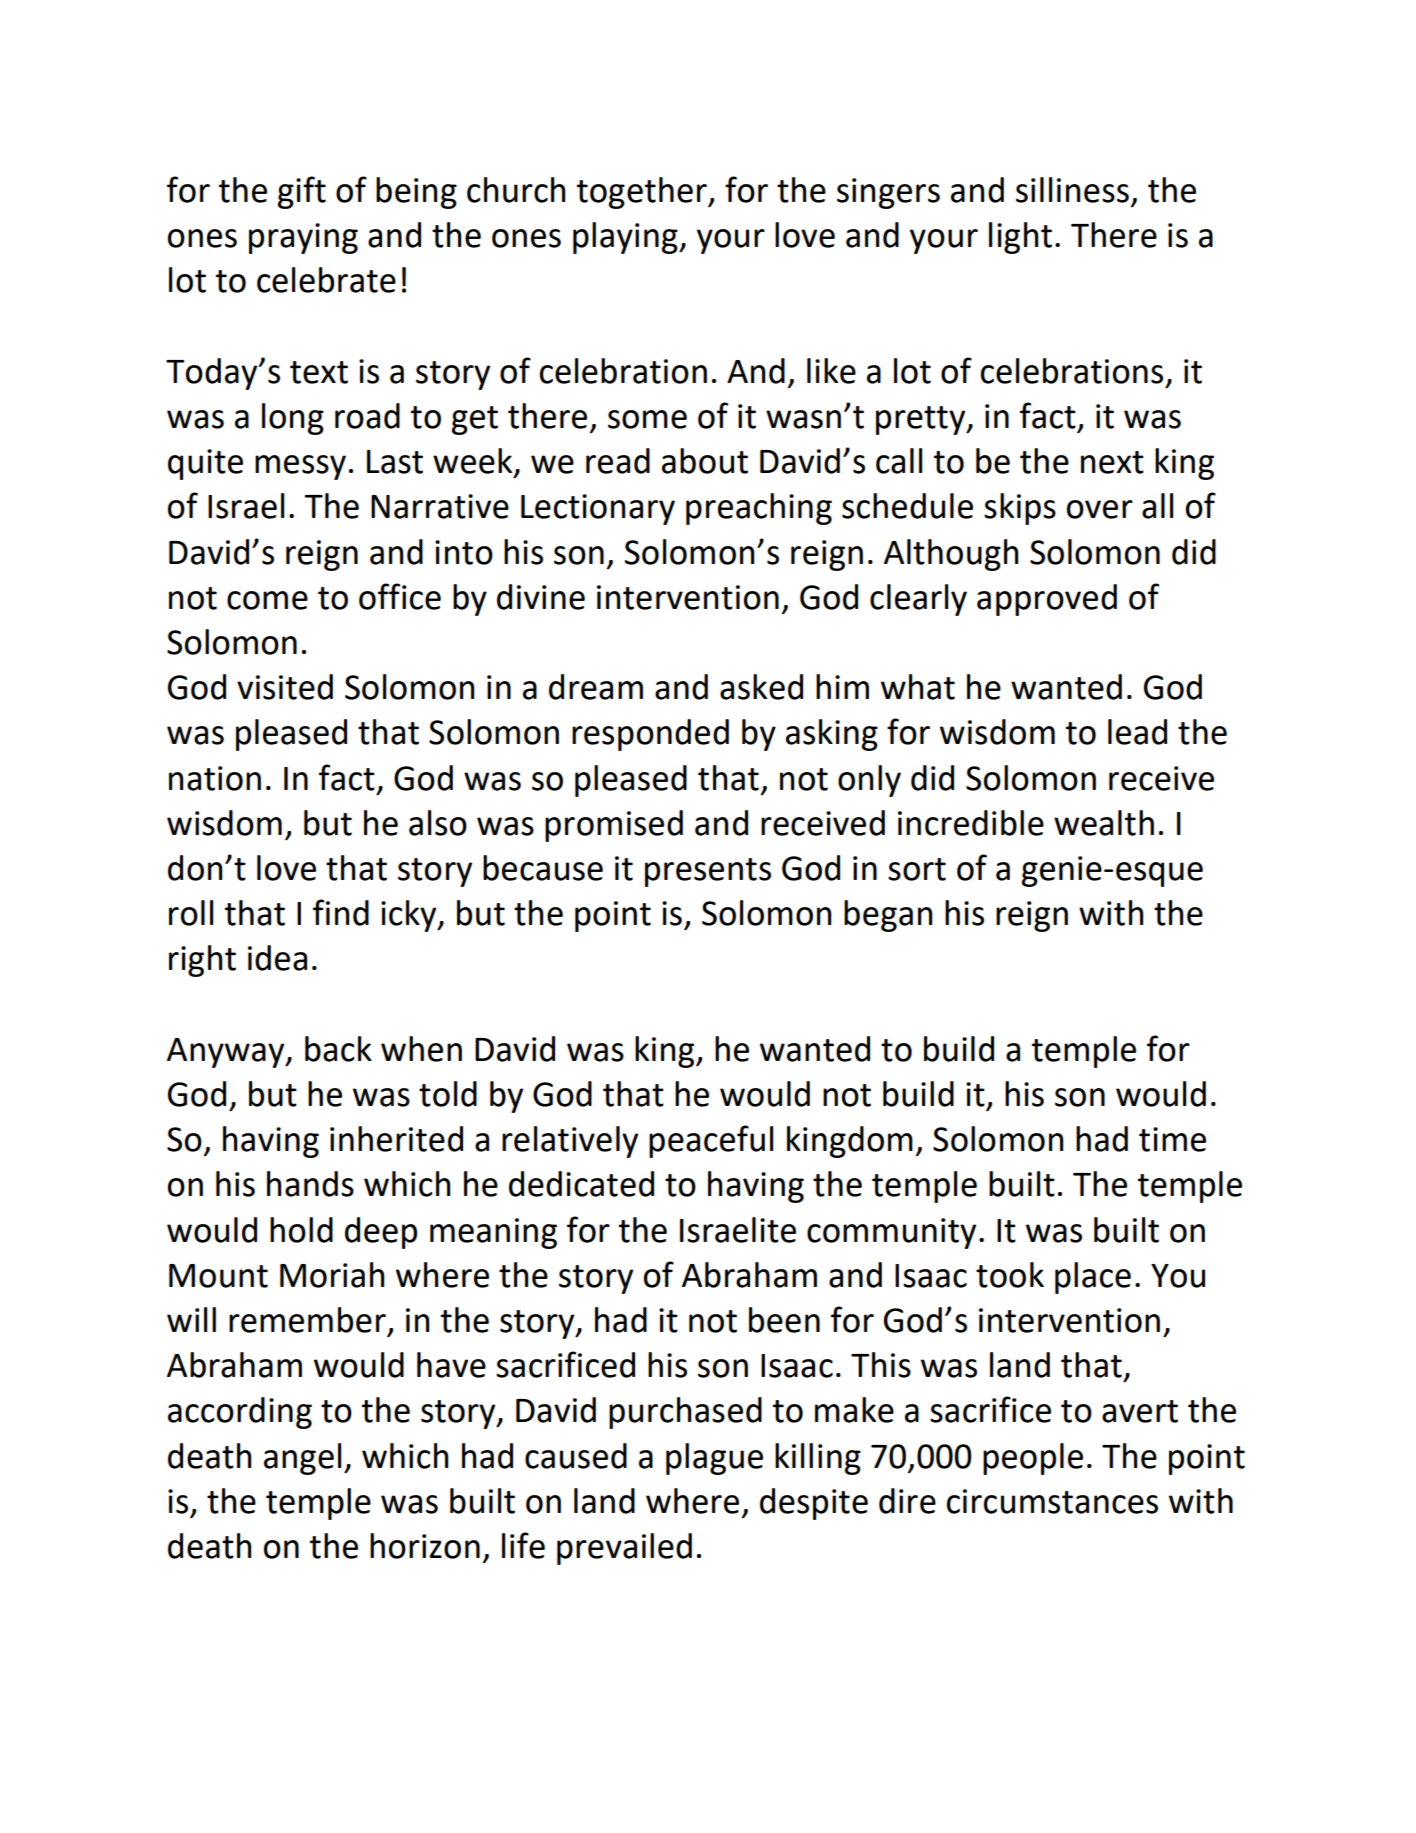 Image resolution: width=1416 pixels, height=1833 pixels. I want to click on hands, so click(310, 1184).
